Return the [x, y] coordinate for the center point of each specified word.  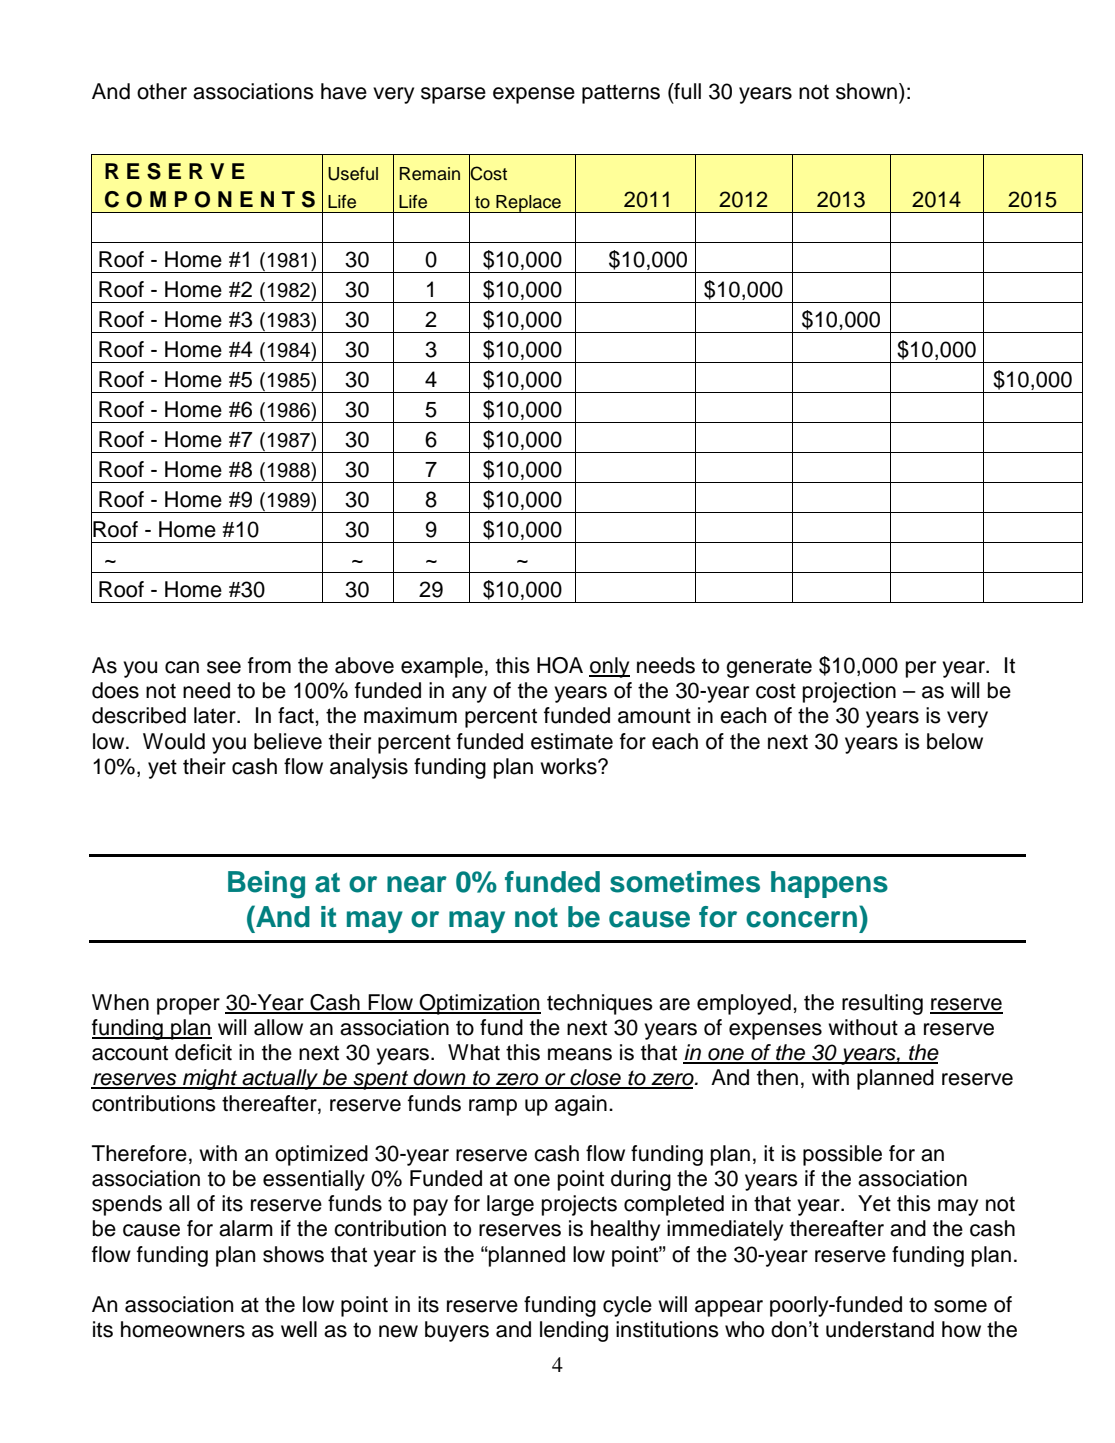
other [162, 91]
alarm [246, 1228]
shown [866, 91]
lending [574, 1331]
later [216, 715]
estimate [572, 741]
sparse [453, 95]
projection [849, 692]
